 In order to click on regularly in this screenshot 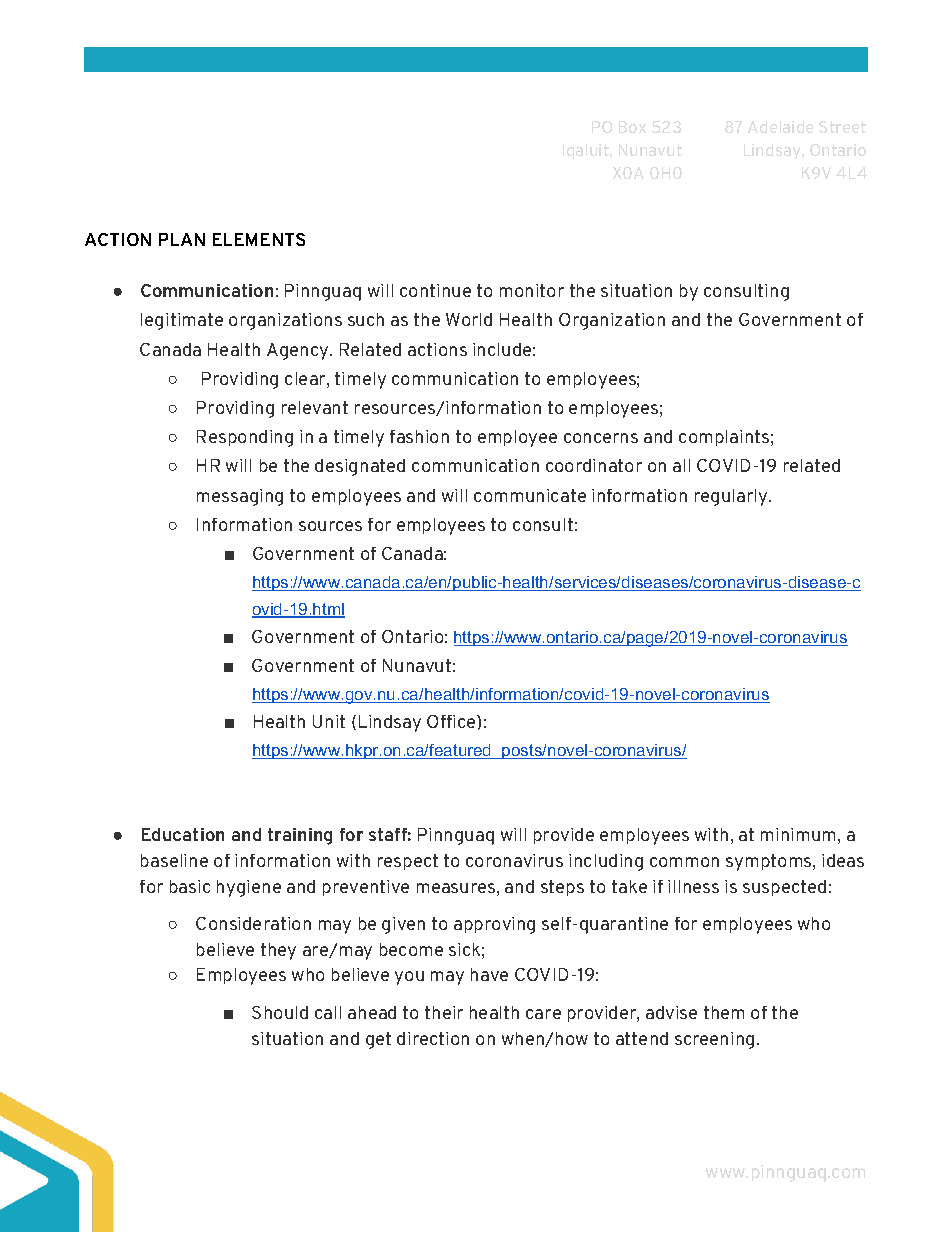, I will do `click(732, 497)`.
